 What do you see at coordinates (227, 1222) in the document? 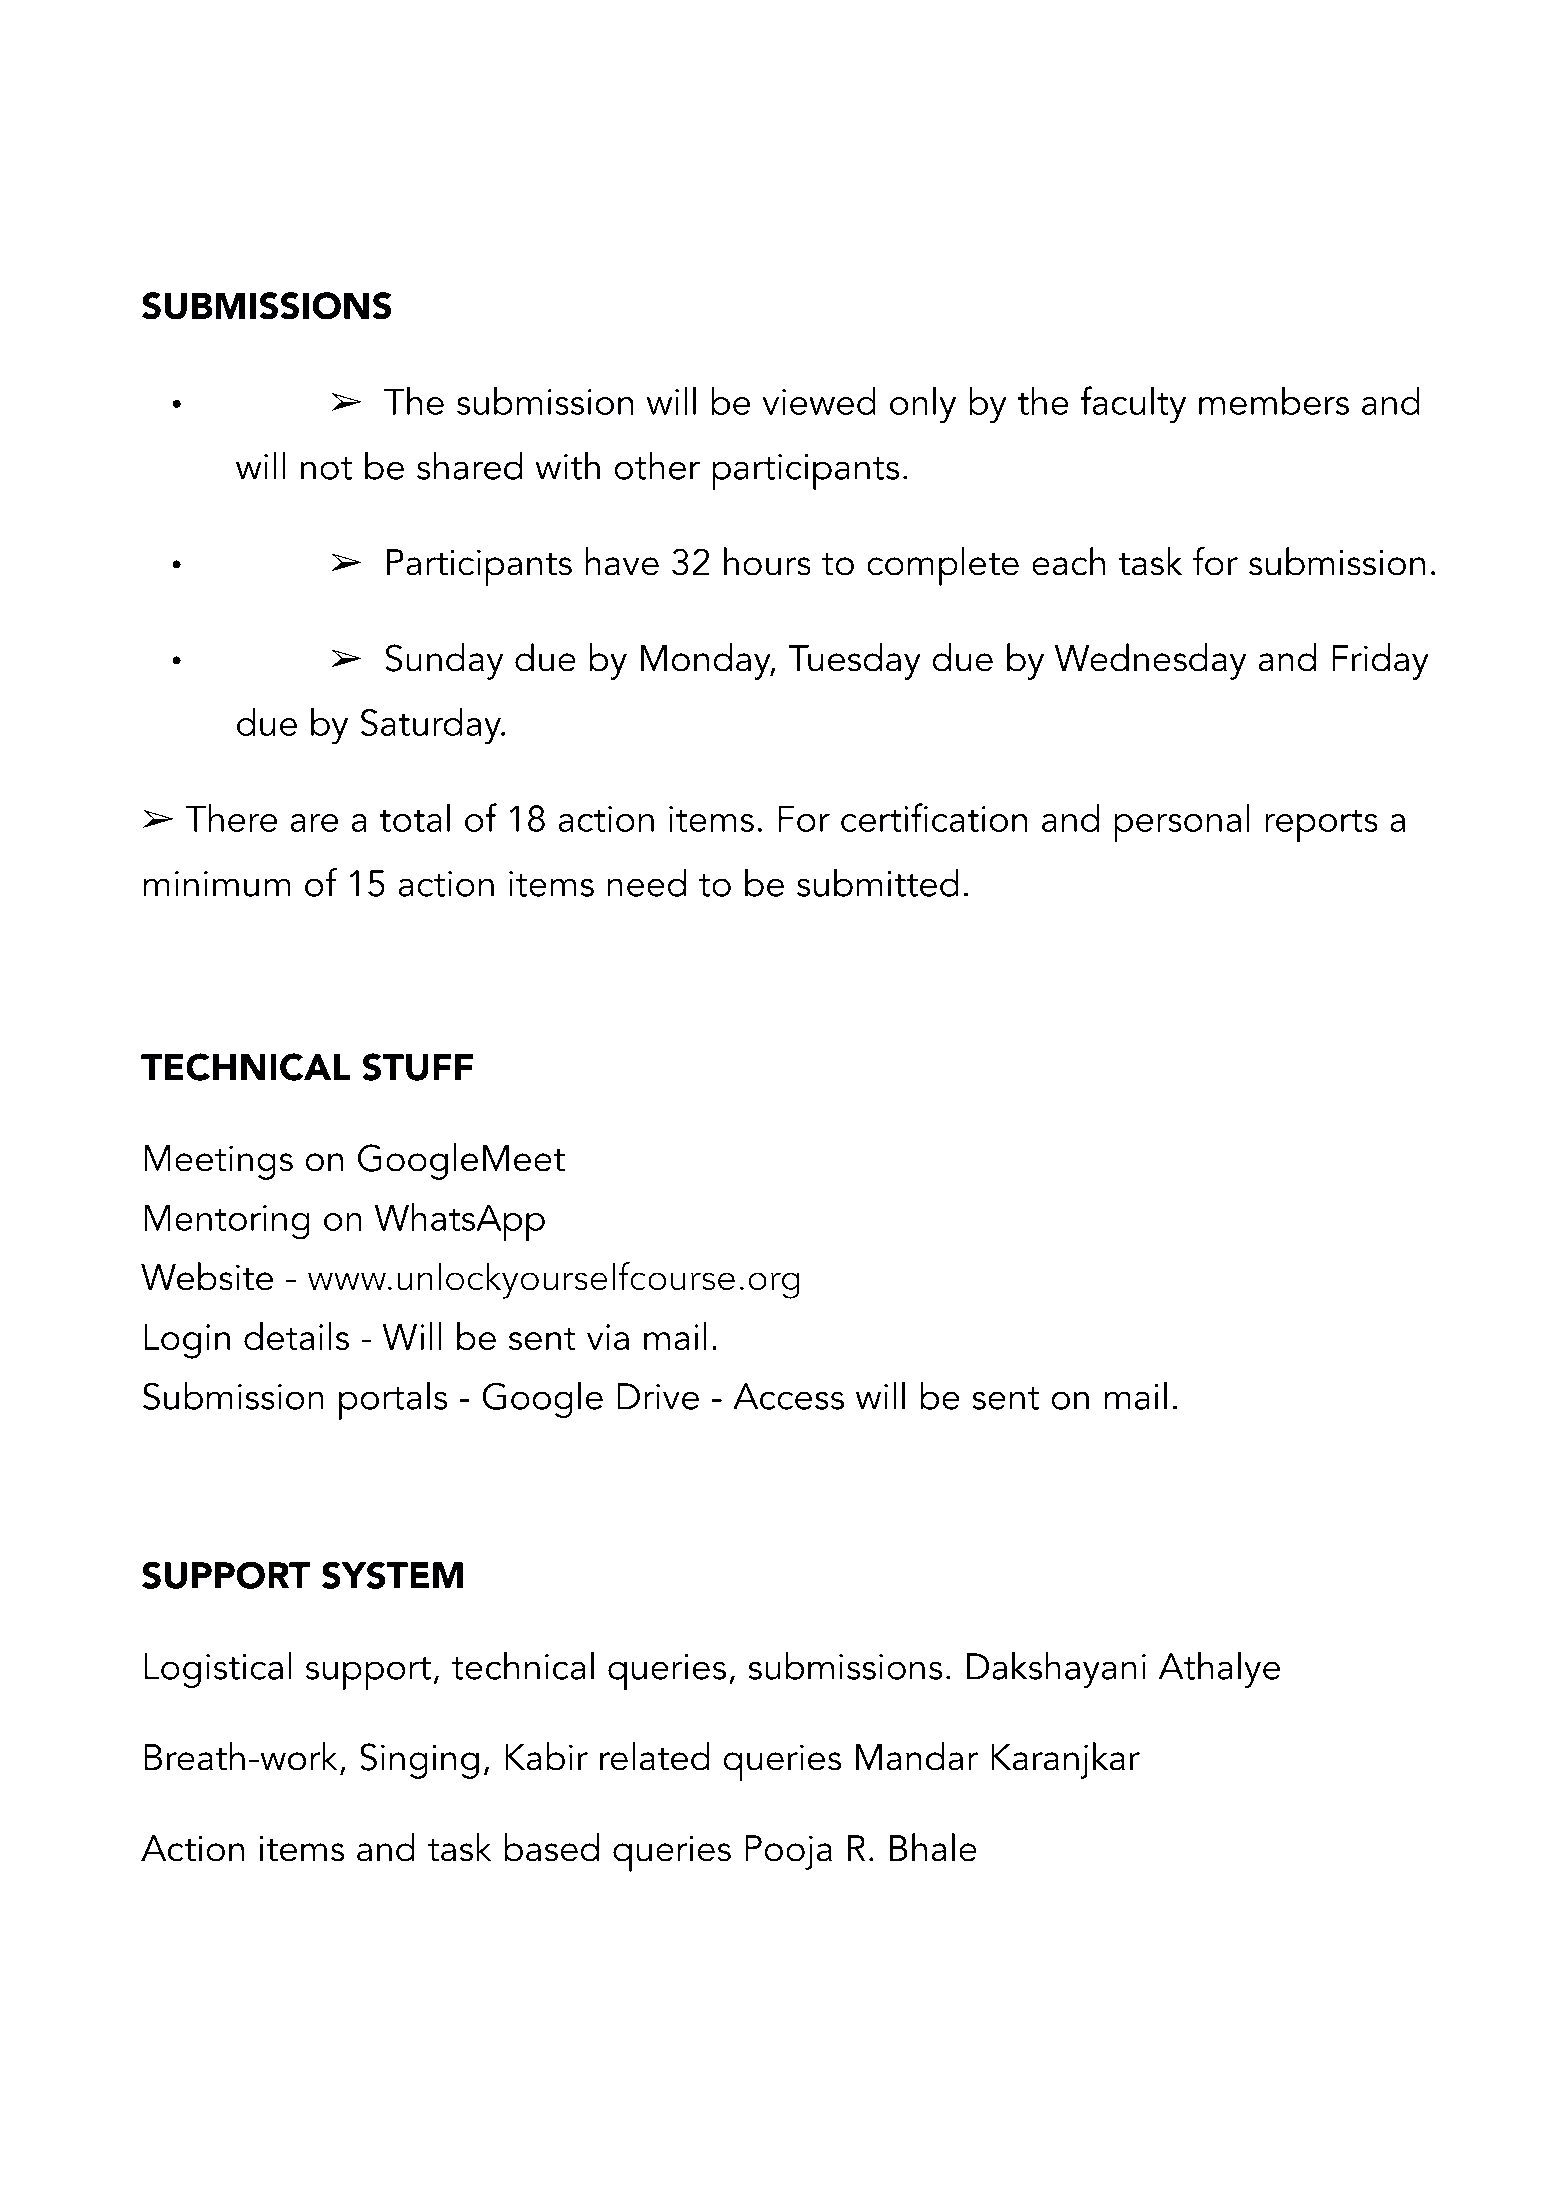
I see `Mentoring` at bounding box center [227, 1222].
